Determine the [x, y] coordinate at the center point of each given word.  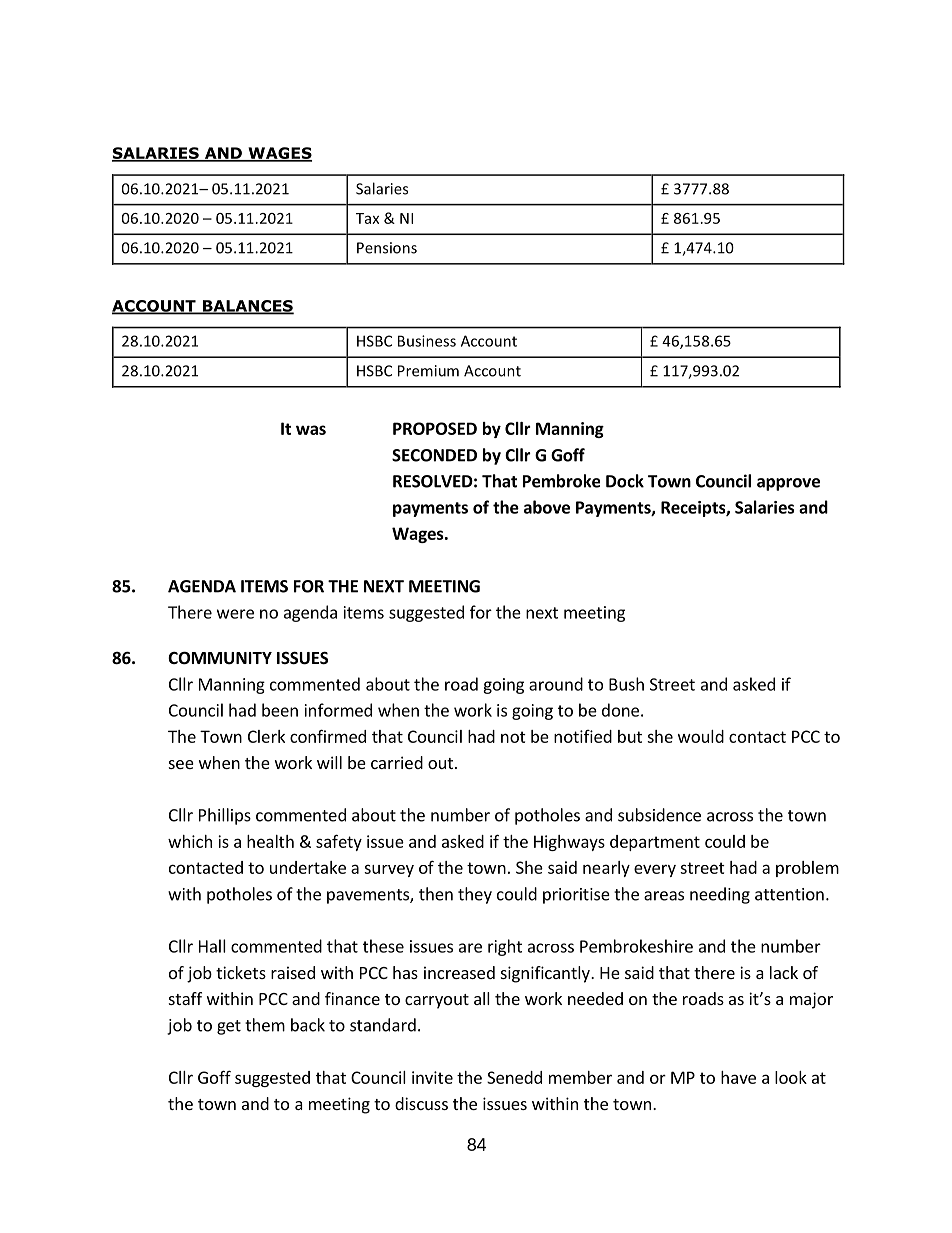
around [556, 684]
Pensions [387, 248]
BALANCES [247, 307]
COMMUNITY [220, 658]
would [701, 736]
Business [427, 341]
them [265, 1025]
